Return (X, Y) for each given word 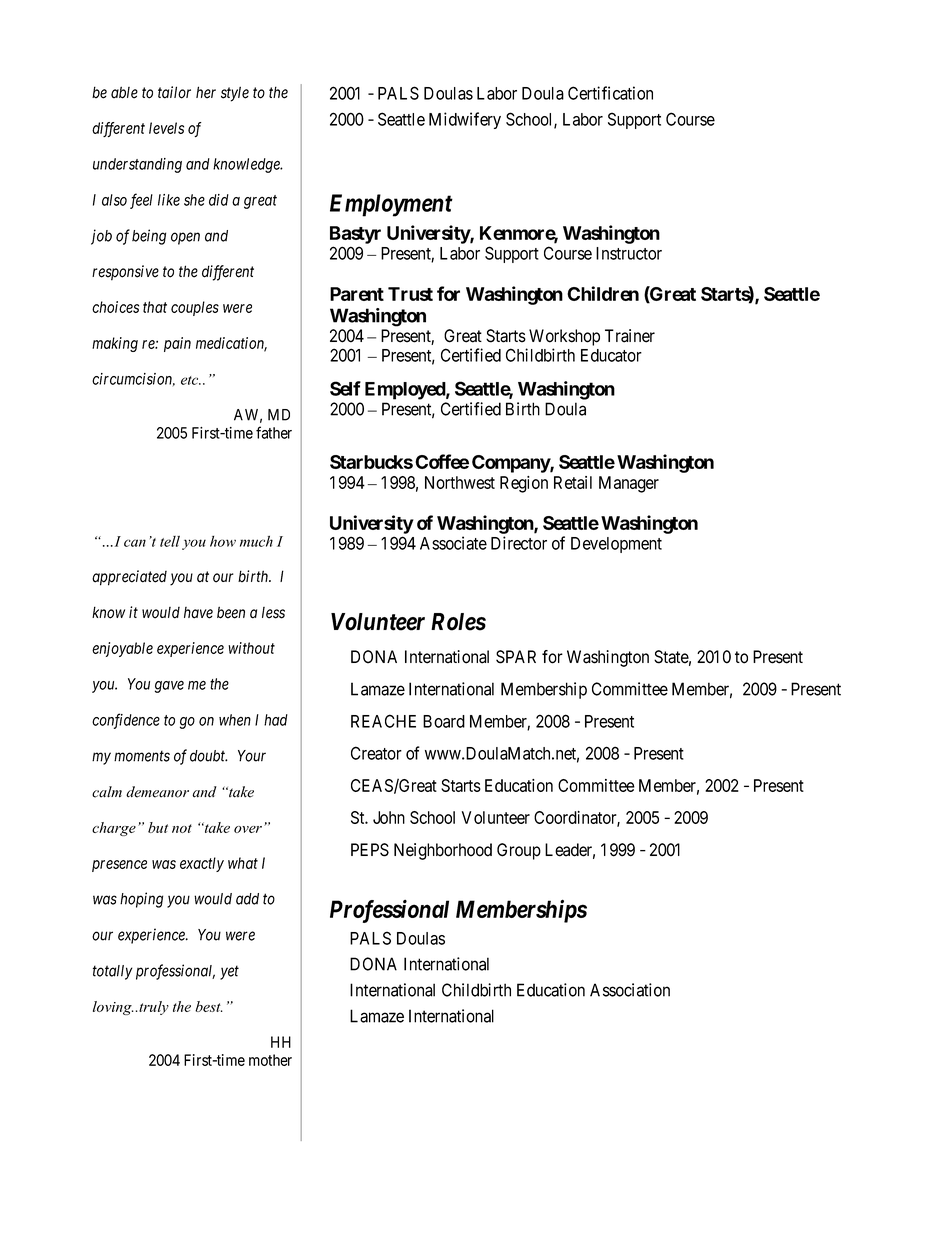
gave (169, 686)
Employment (391, 205)
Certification (610, 93)
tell (170, 541)
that (155, 307)
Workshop (564, 337)
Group (519, 851)
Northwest (460, 482)
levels (166, 128)
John (389, 817)
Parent (357, 294)
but (158, 827)
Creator (376, 753)
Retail (573, 482)
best (209, 1006)
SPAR (516, 657)
